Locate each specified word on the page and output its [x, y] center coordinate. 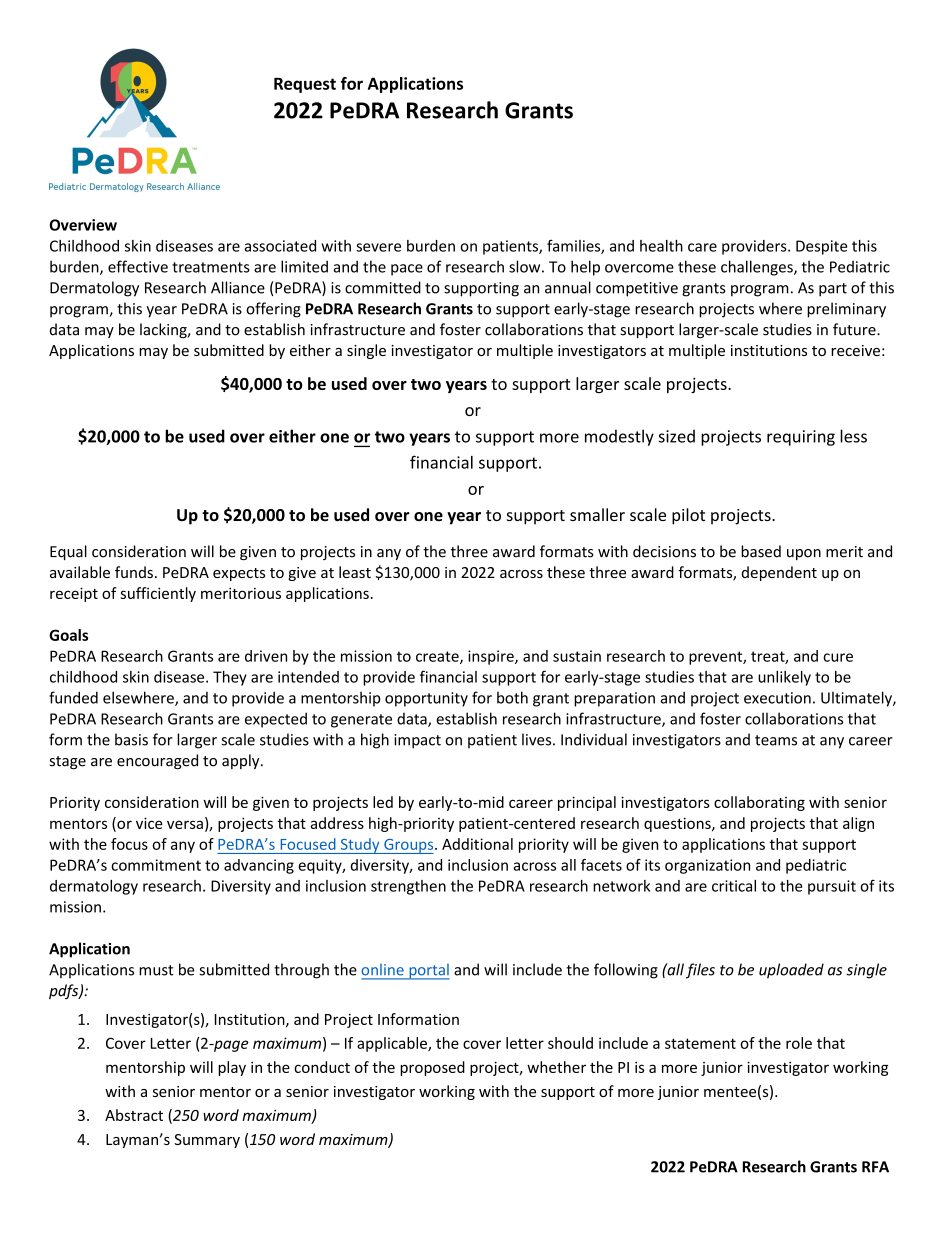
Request [305, 85]
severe [378, 247]
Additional [477, 844]
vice [149, 823]
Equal [68, 552]
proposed [432, 1068]
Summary [207, 1141]
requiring [801, 438]
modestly [619, 437]
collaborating [759, 803]
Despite [821, 247]
